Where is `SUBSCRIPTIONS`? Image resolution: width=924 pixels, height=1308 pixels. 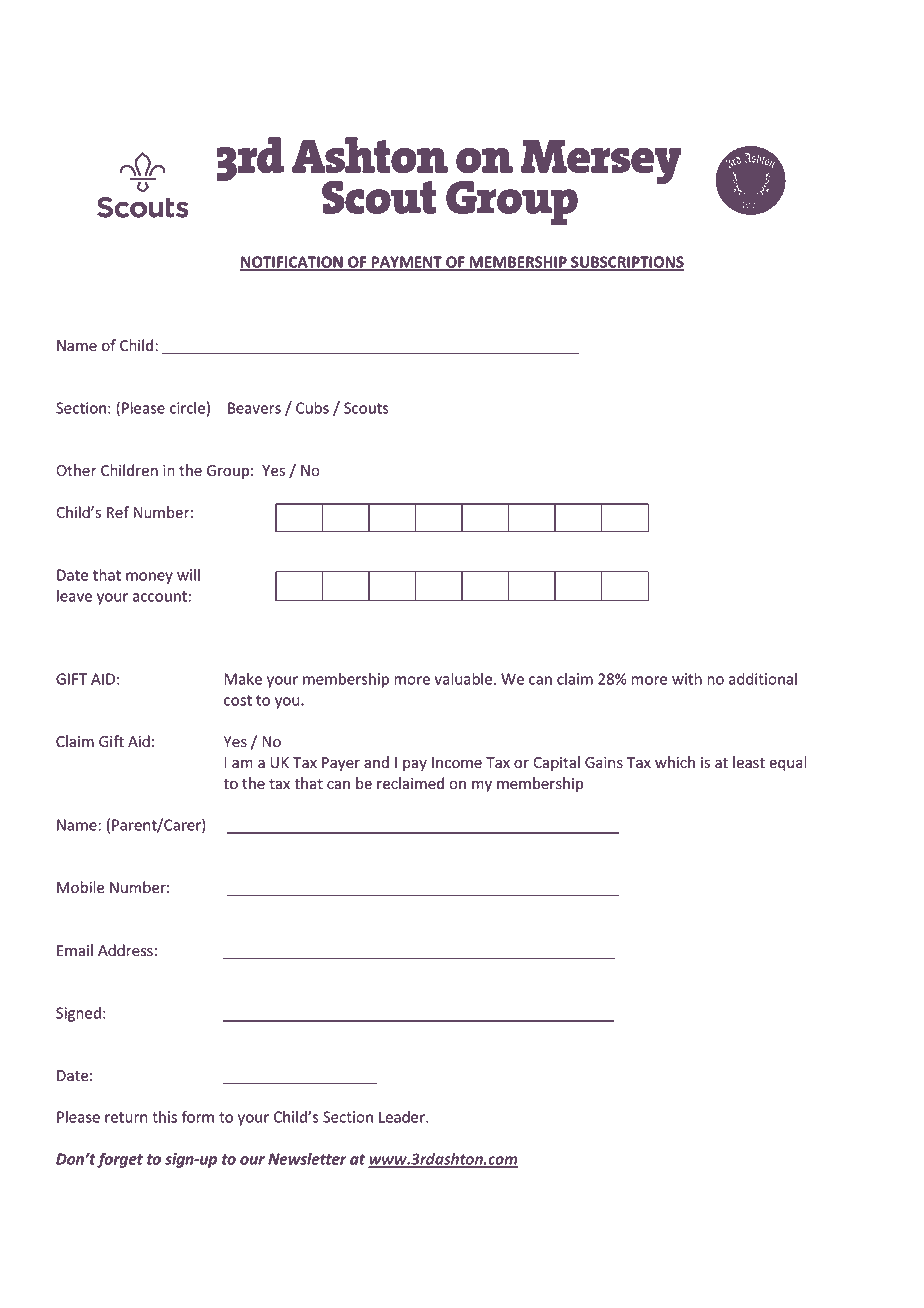
SUBSCRIPTIONS is located at coordinates (626, 263).
